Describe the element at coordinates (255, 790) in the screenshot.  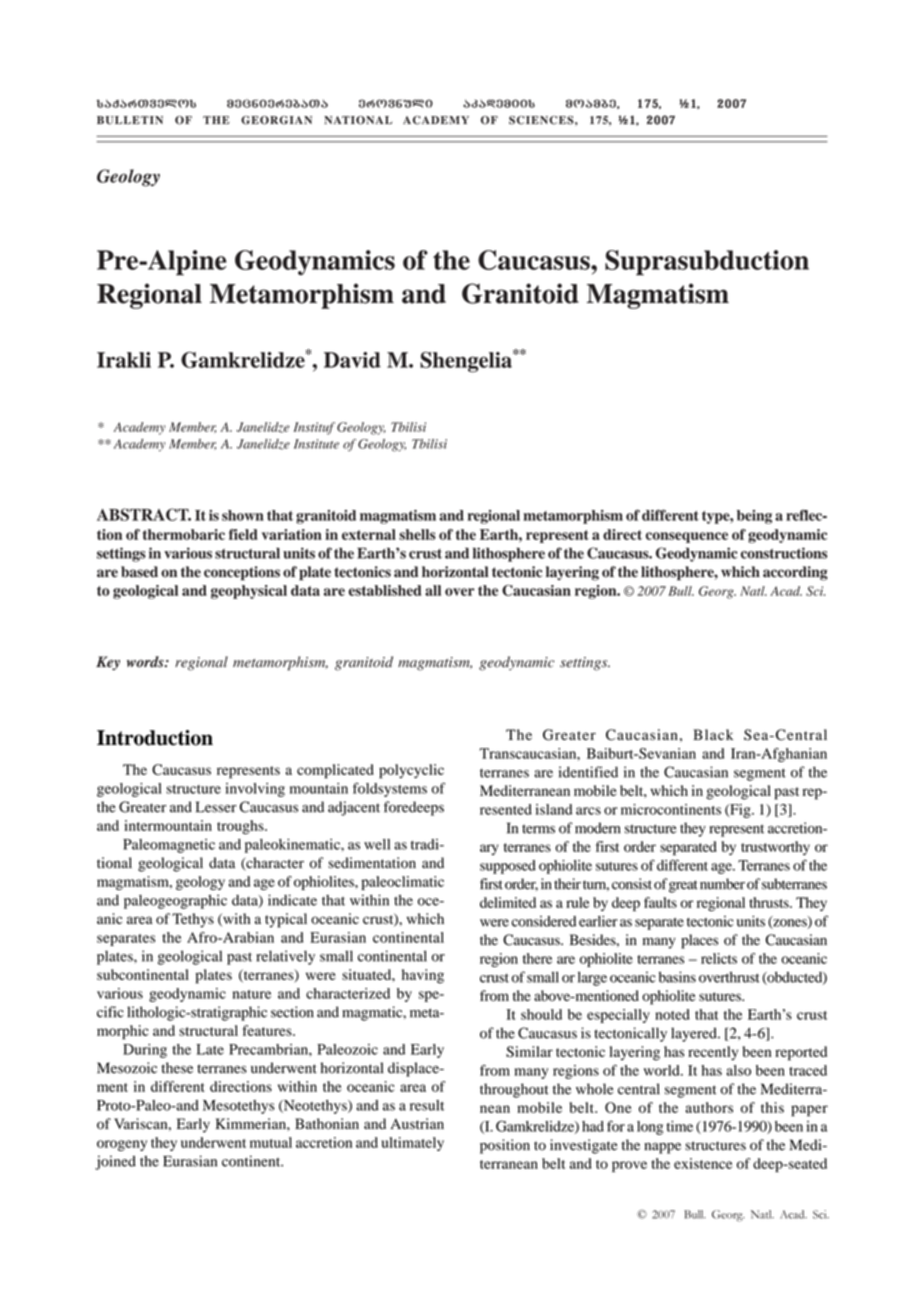
I see `involving` at that location.
